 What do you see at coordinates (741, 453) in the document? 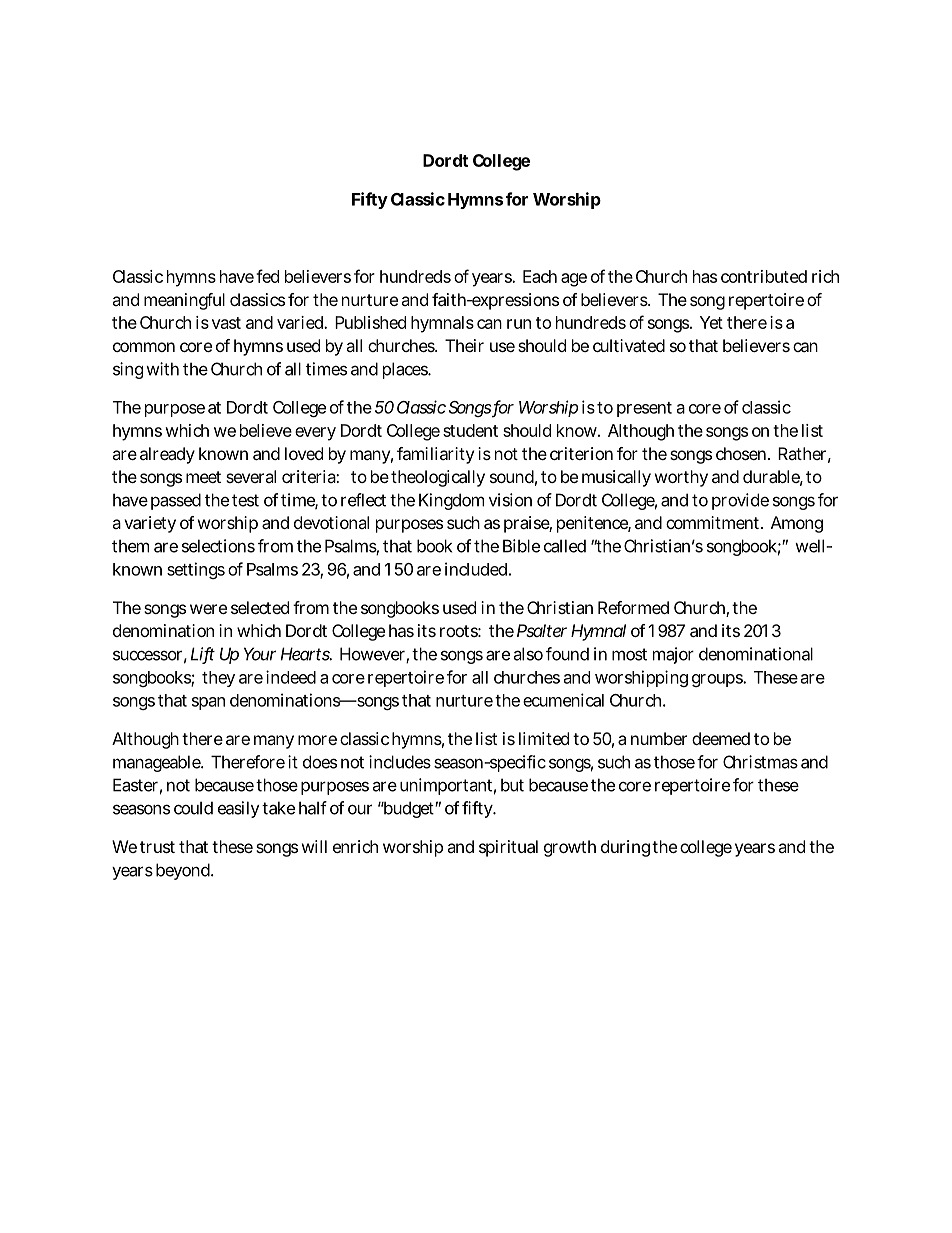
I see `chosen` at bounding box center [741, 453].
